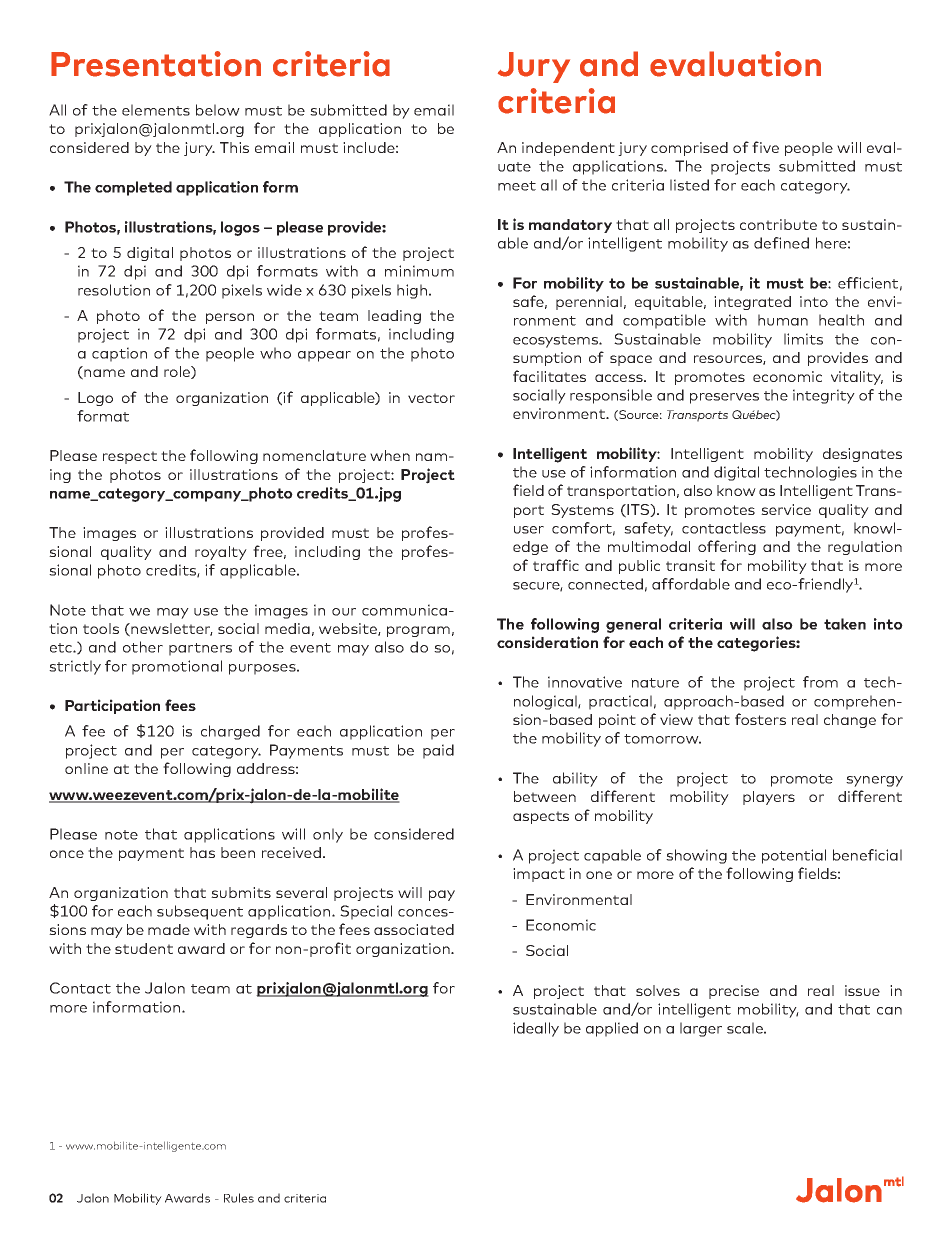 This image has height=1233, width=952. What do you see at coordinates (156, 110) in the image?
I see `elements` at bounding box center [156, 110].
